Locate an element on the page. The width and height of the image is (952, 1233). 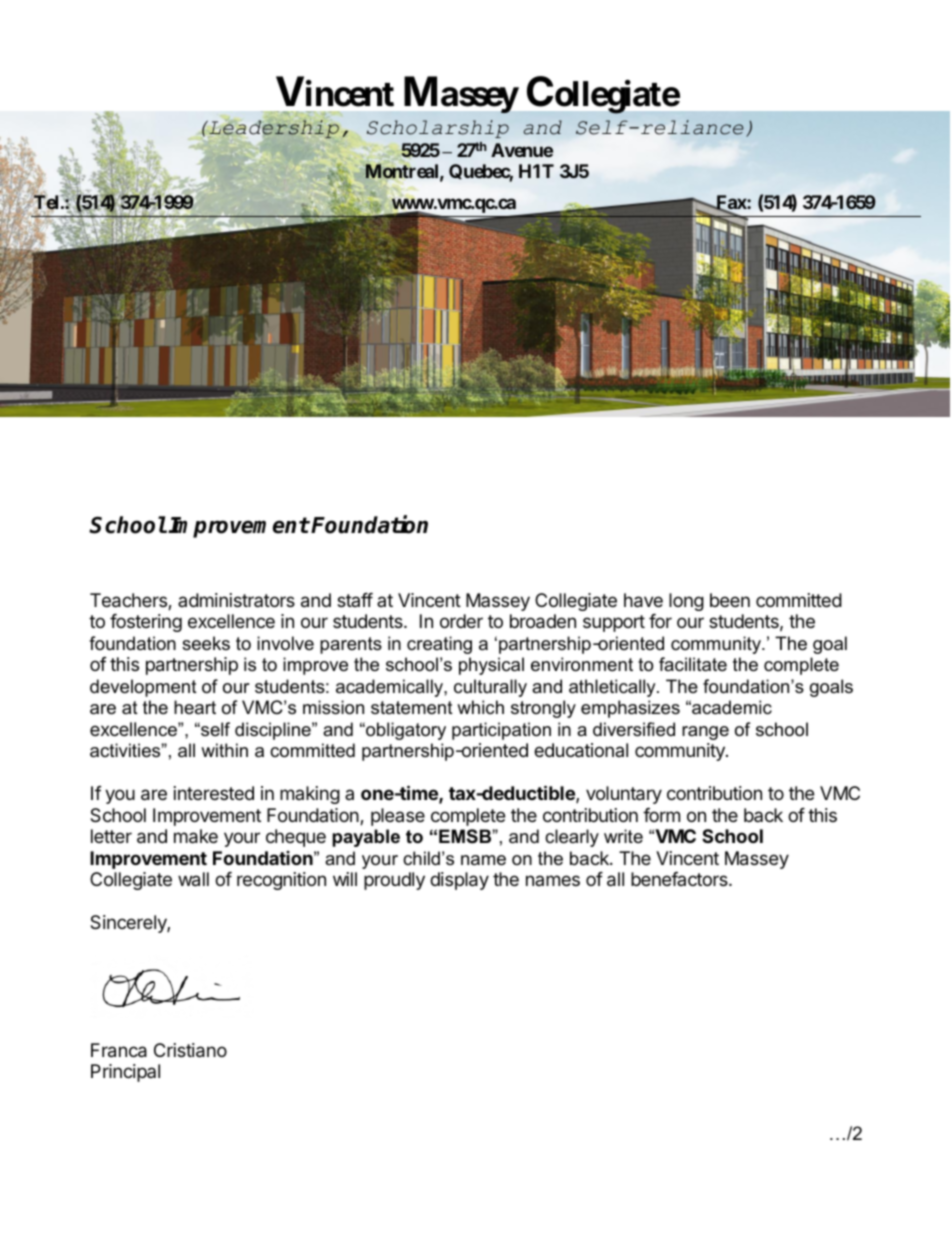
Cristiano is located at coordinates (190, 1050).
